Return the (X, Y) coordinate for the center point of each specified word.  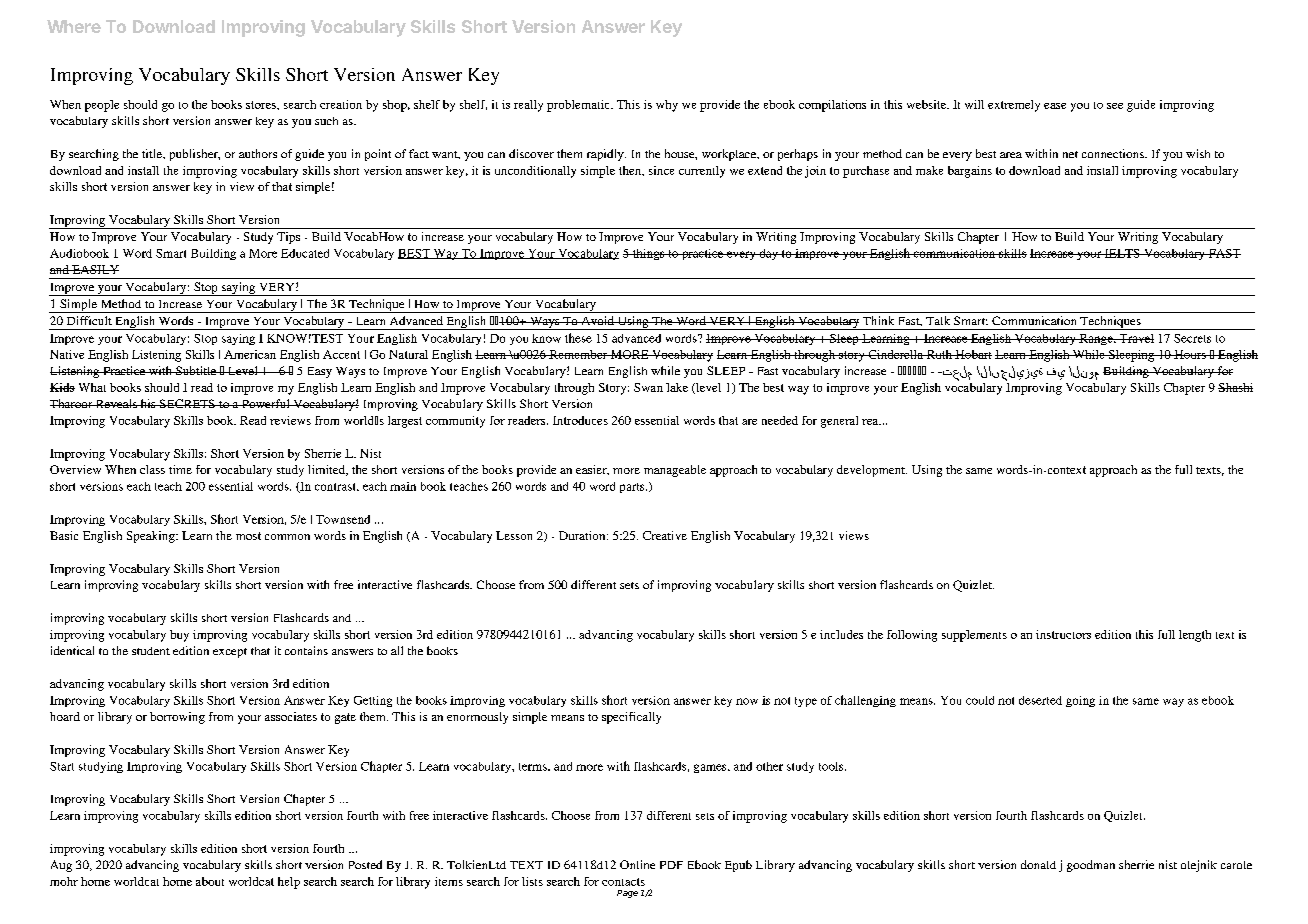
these (578, 338)
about (210, 881)
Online (637, 864)
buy (179, 636)
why (667, 106)
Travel (1135, 338)
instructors (1063, 634)
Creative (665, 535)
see (1115, 106)
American (250, 354)
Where (74, 26)
